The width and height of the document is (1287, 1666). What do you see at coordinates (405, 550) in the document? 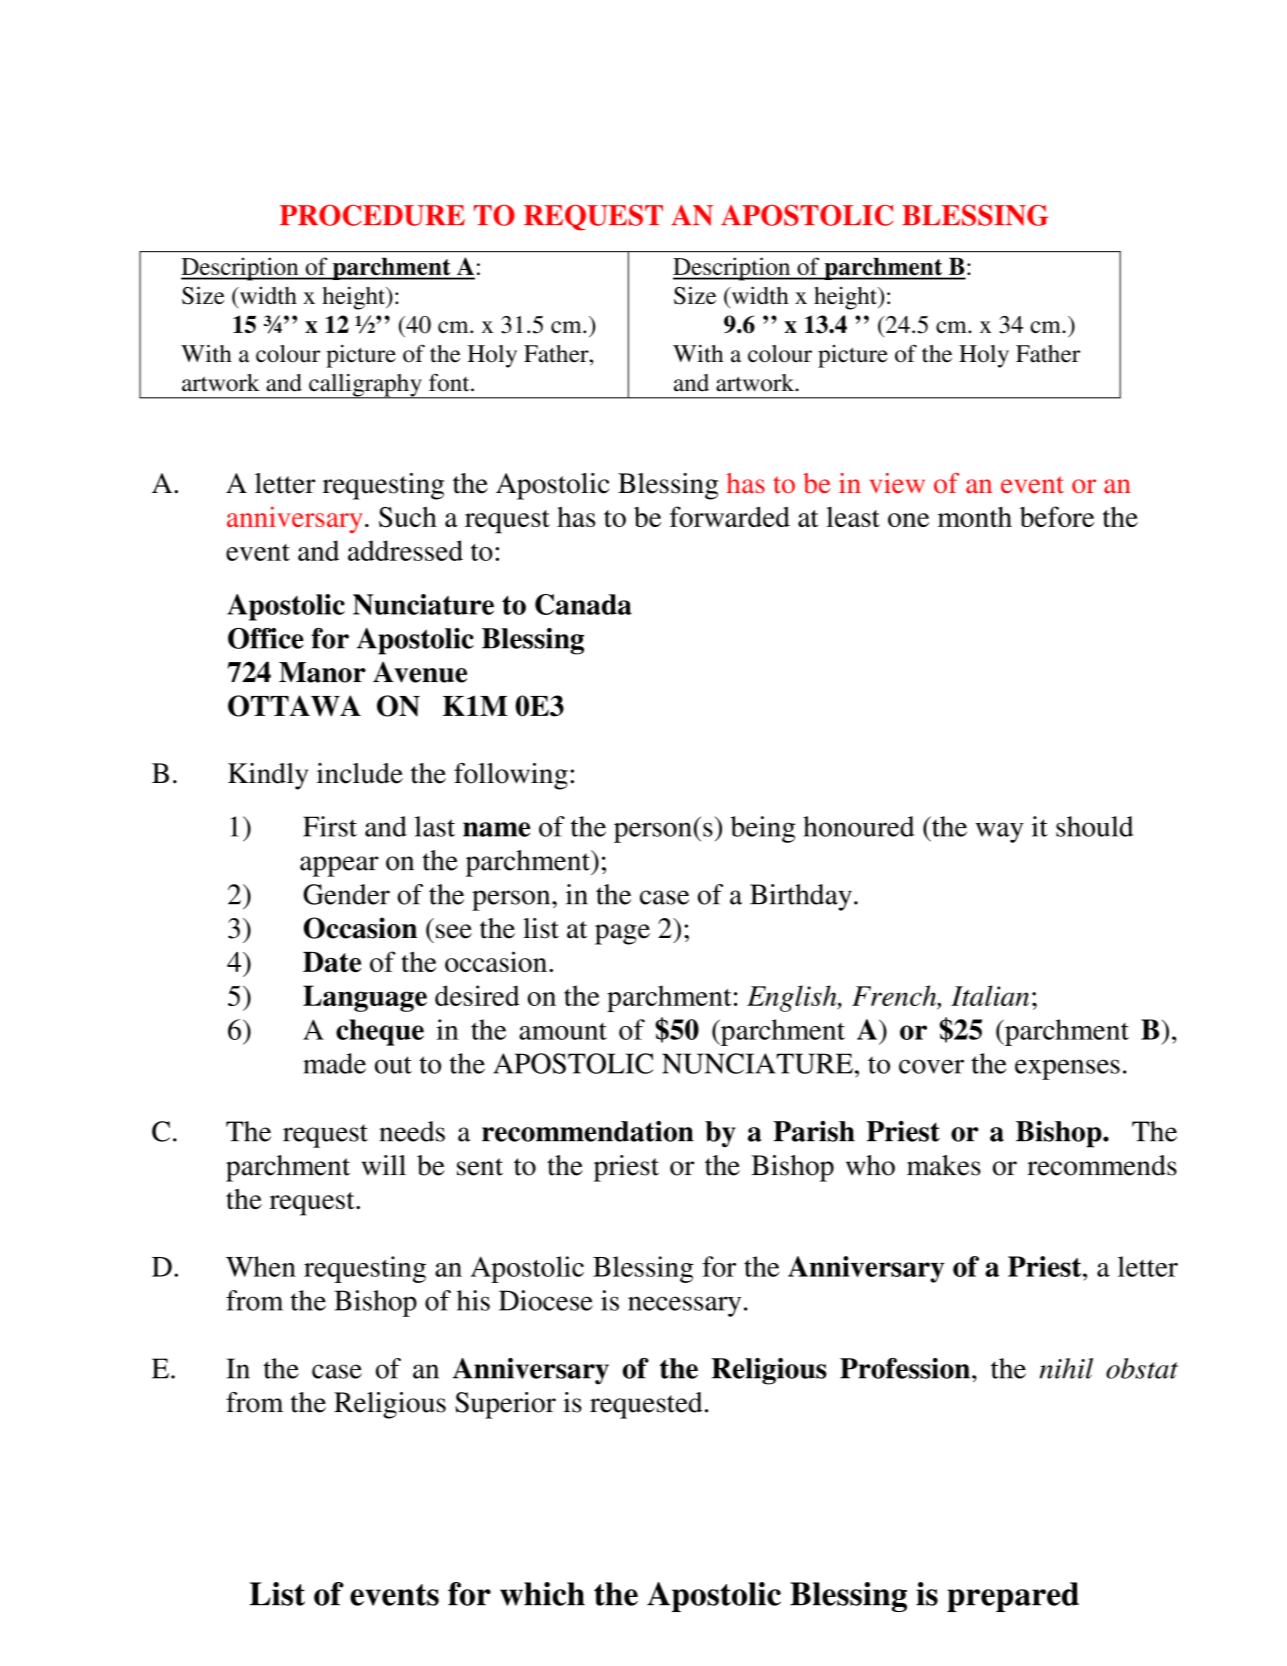
I see `addressed` at bounding box center [405, 550].
